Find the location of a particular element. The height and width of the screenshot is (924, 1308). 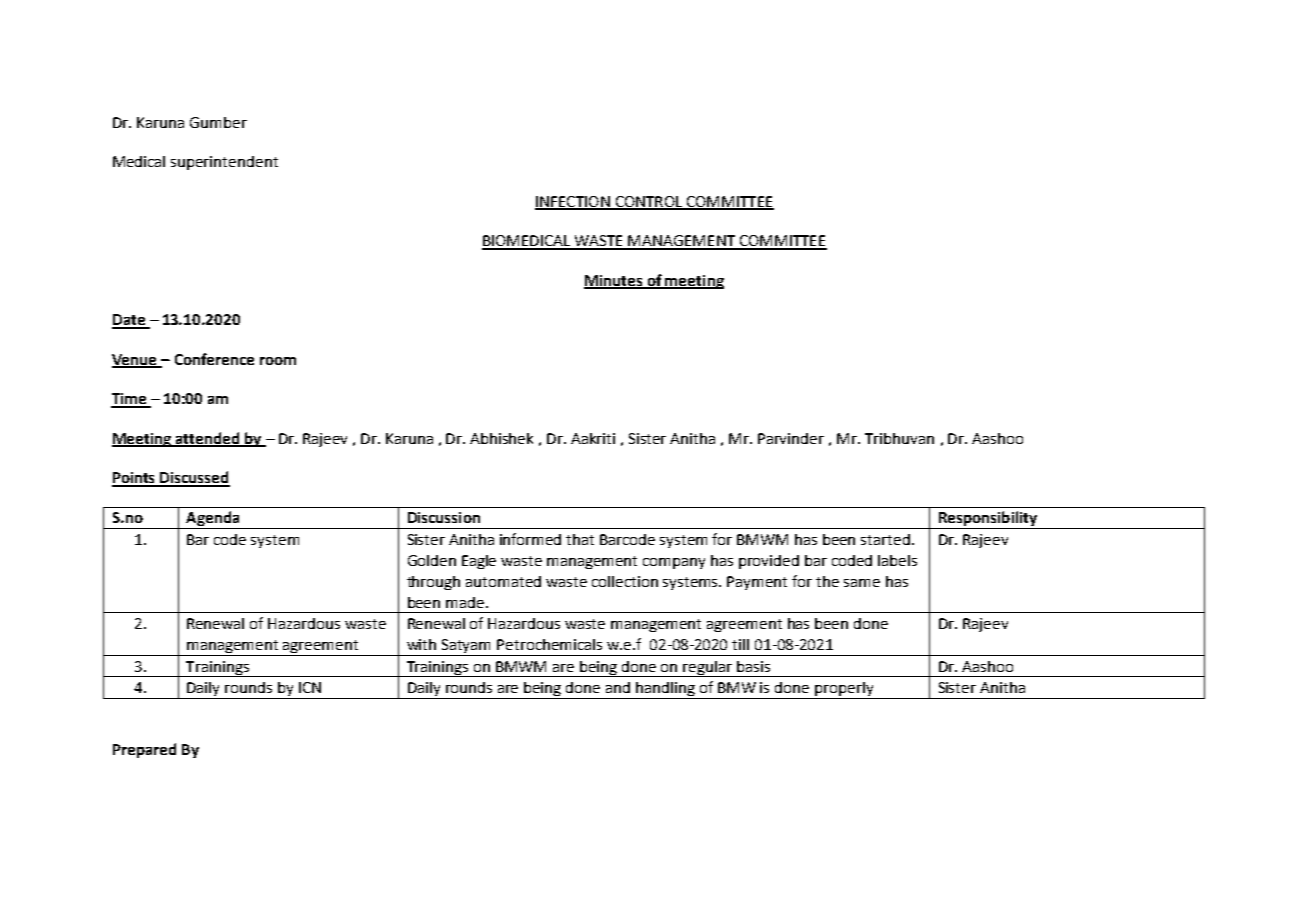

handling is located at coordinates (665, 690).
